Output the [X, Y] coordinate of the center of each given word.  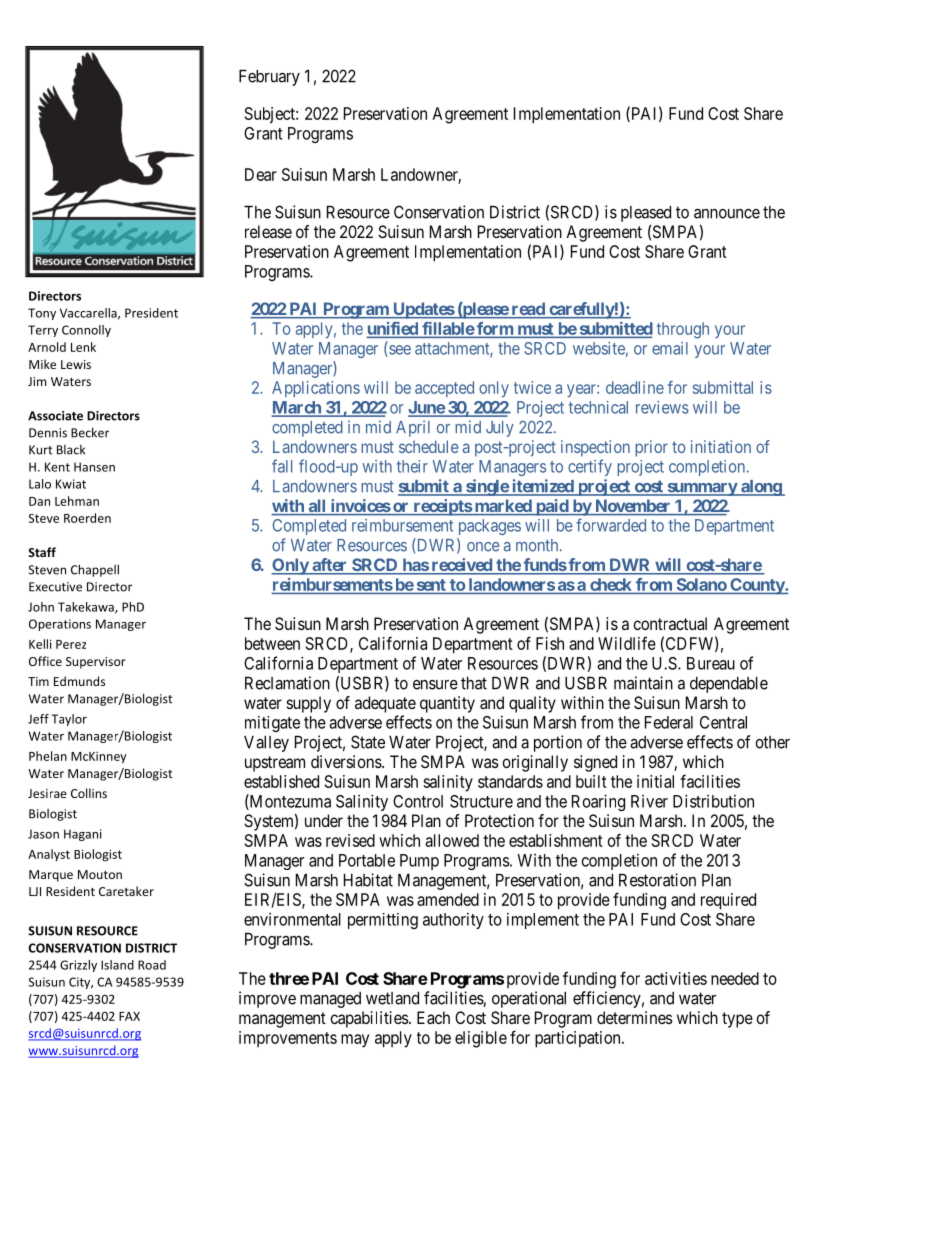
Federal [669, 722]
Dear [261, 174]
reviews [662, 407]
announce [727, 214]
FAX [129, 1016]
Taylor [69, 720]
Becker [90, 432]
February [269, 78]
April [413, 428]
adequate [385, 704]
